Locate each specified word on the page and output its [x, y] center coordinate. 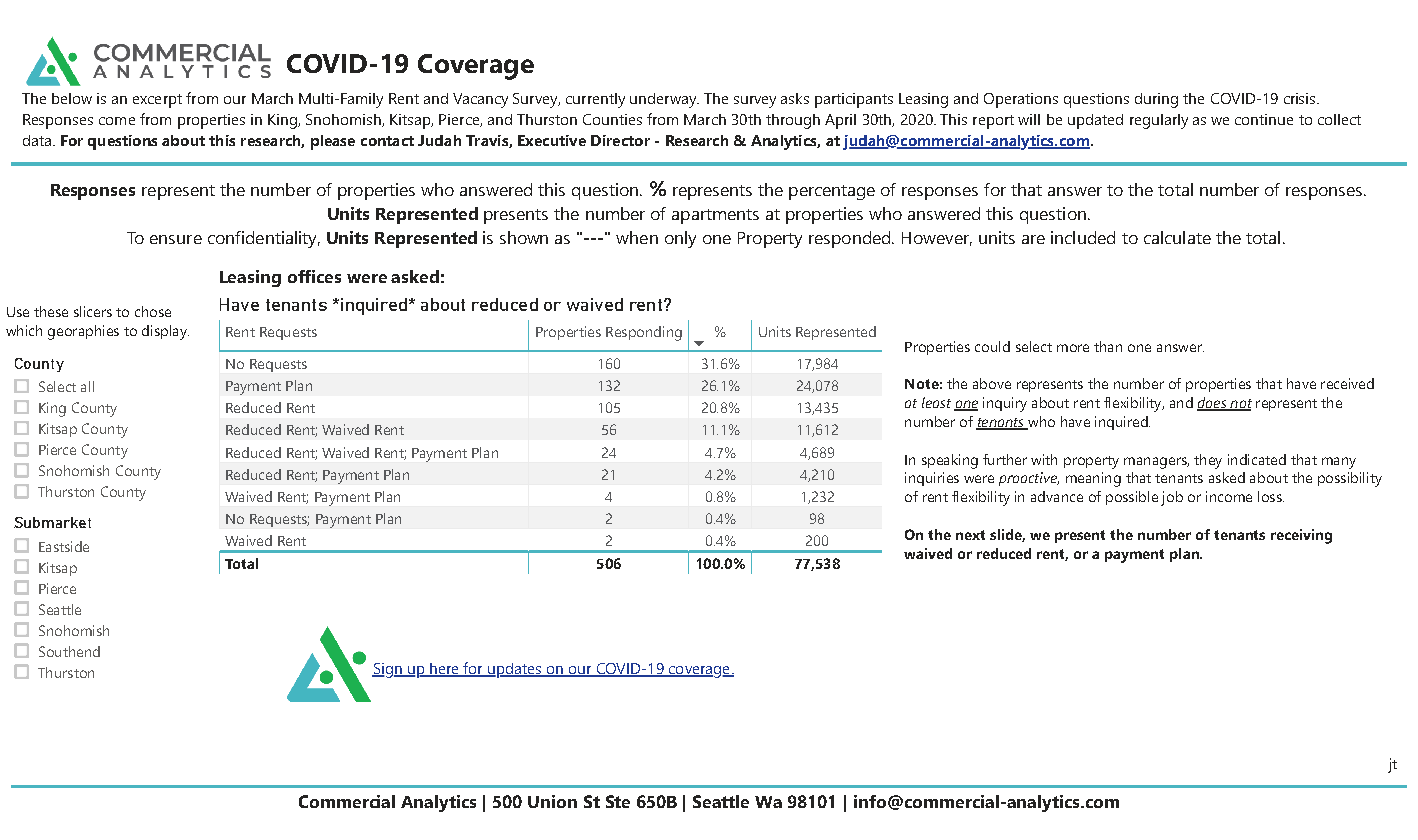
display [165, 332]
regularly [1159, 121]
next [970, 535]
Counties [612, 119]
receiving [1301, 536]
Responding [644, 333]
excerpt [157, 101]
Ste [618, 801]
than [1108, 346]
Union [552, 801]
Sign [388, 670]
